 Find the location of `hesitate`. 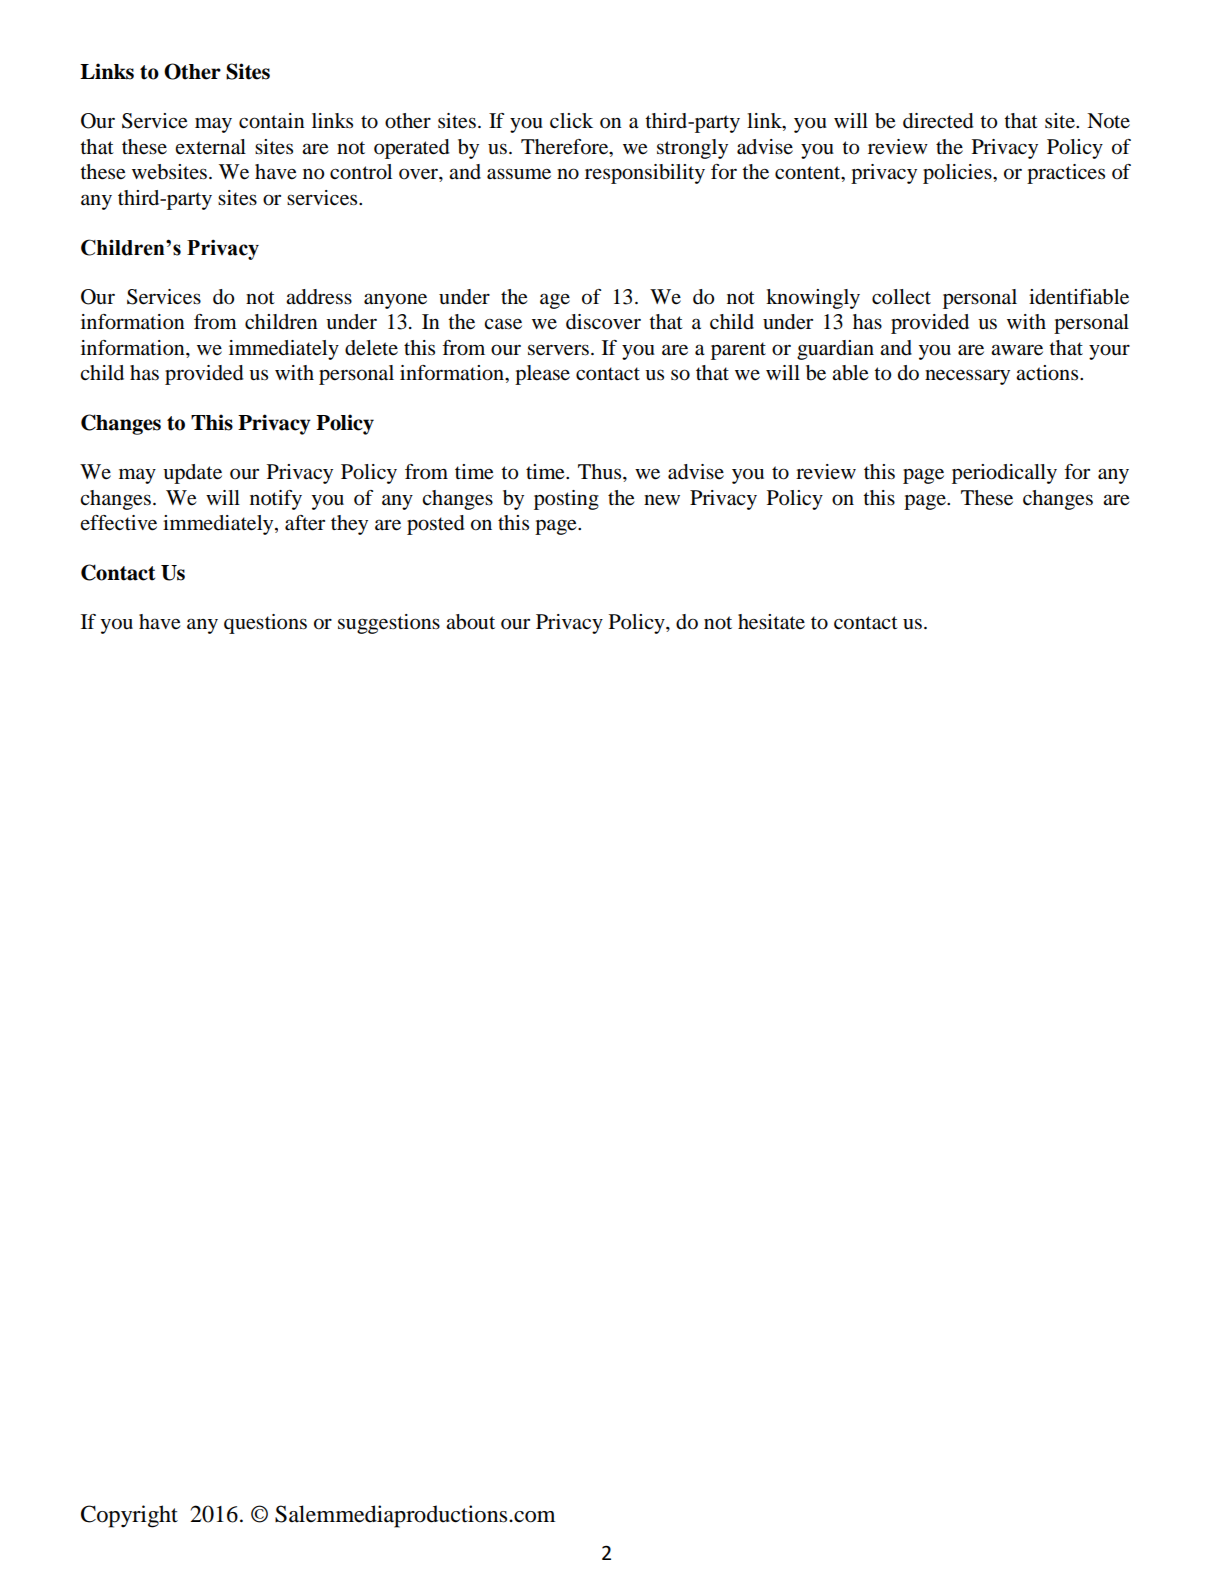

hesitate is located at coordinates (771, 622).
